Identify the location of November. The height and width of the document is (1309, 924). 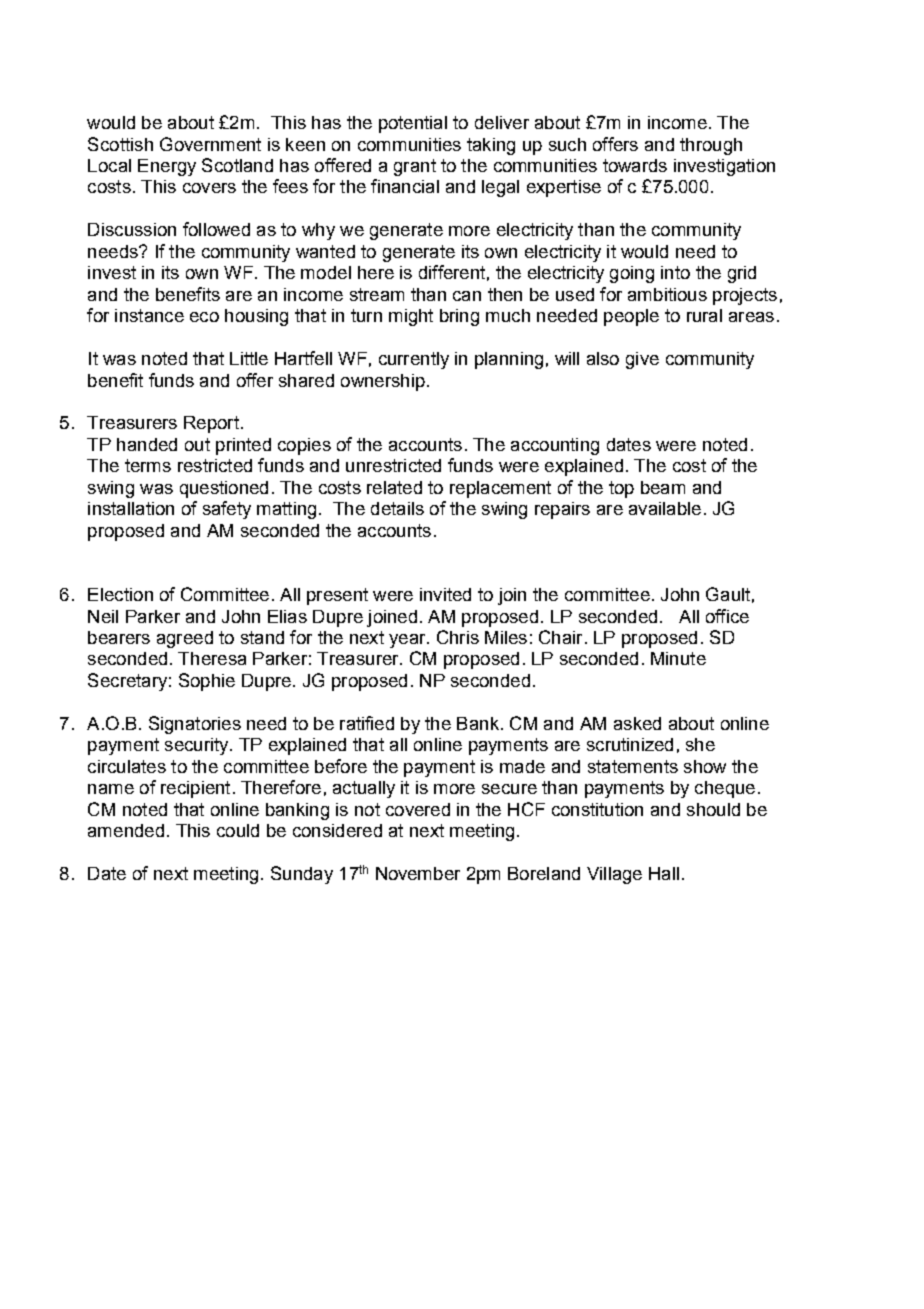
(418, 873).
